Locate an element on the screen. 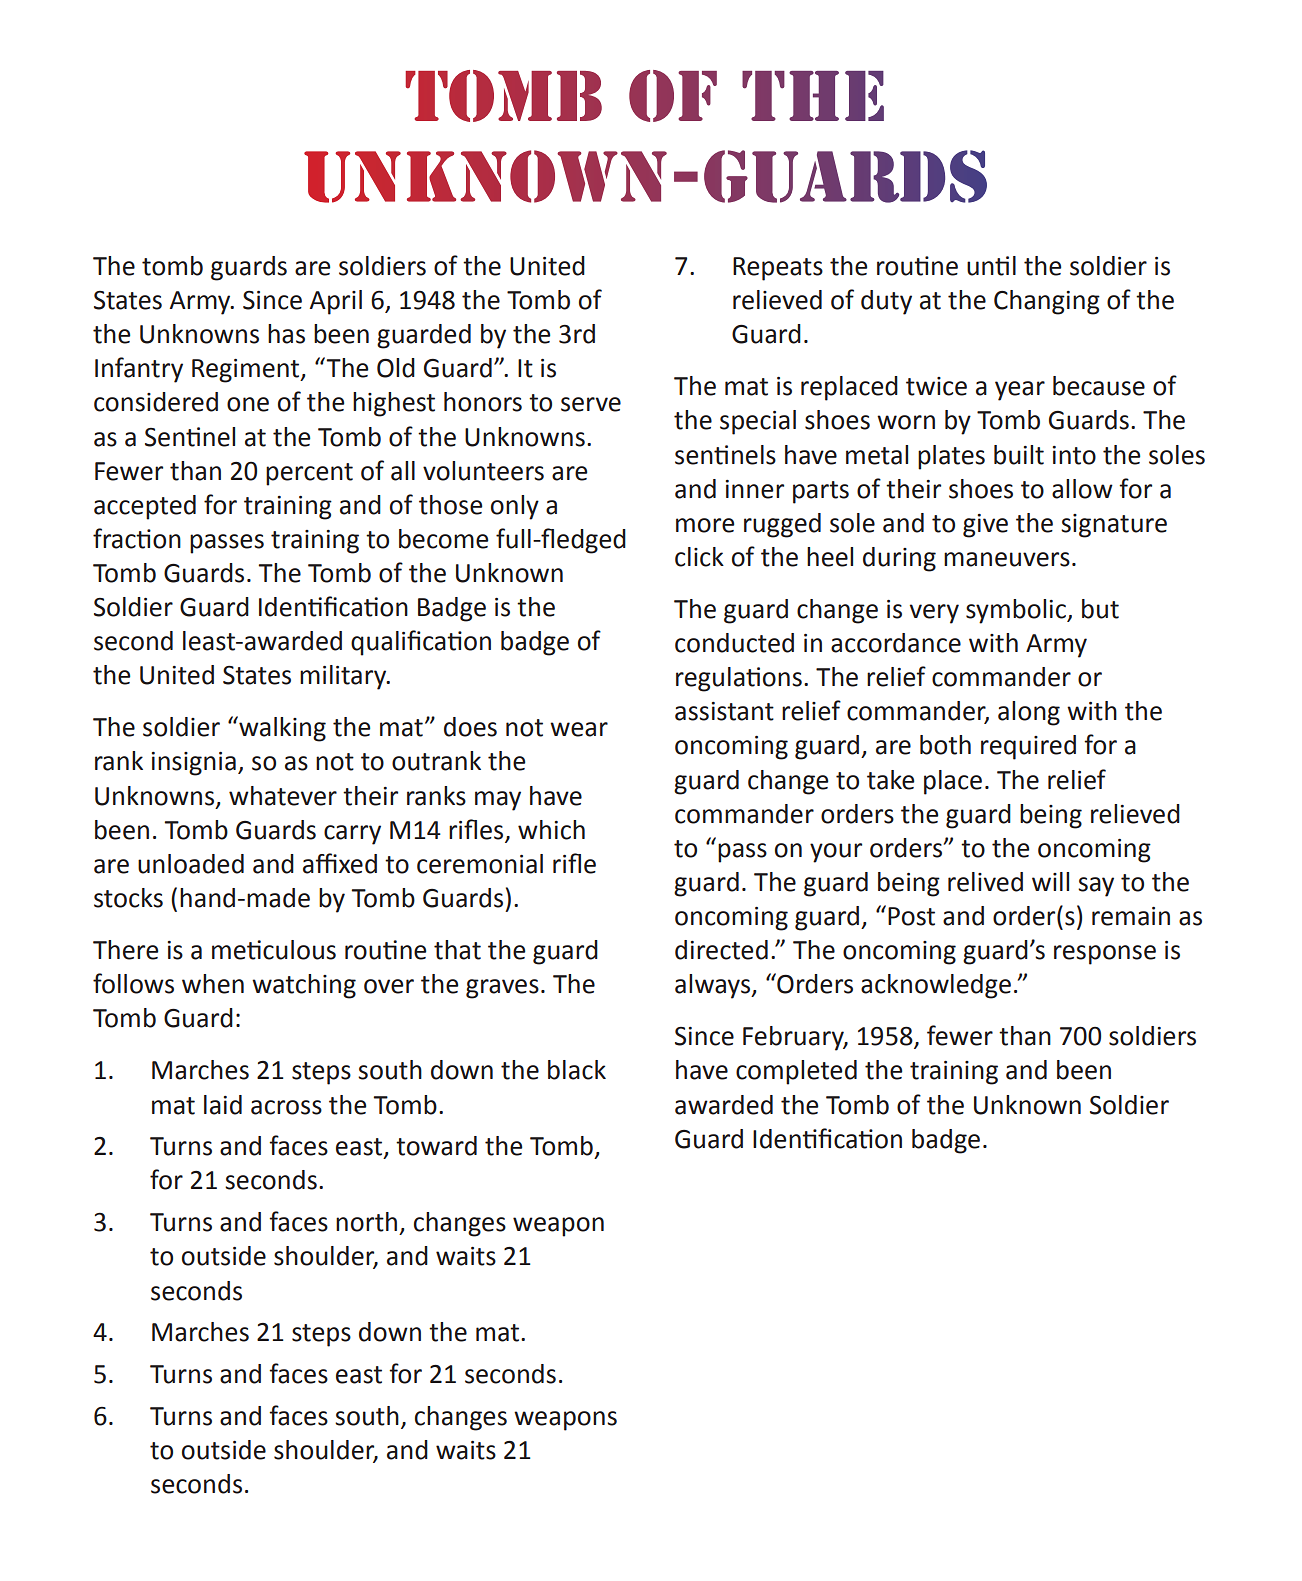 The height and width of the screenshot is (1581, 1302). wear is located at coordinates (579, 729).
